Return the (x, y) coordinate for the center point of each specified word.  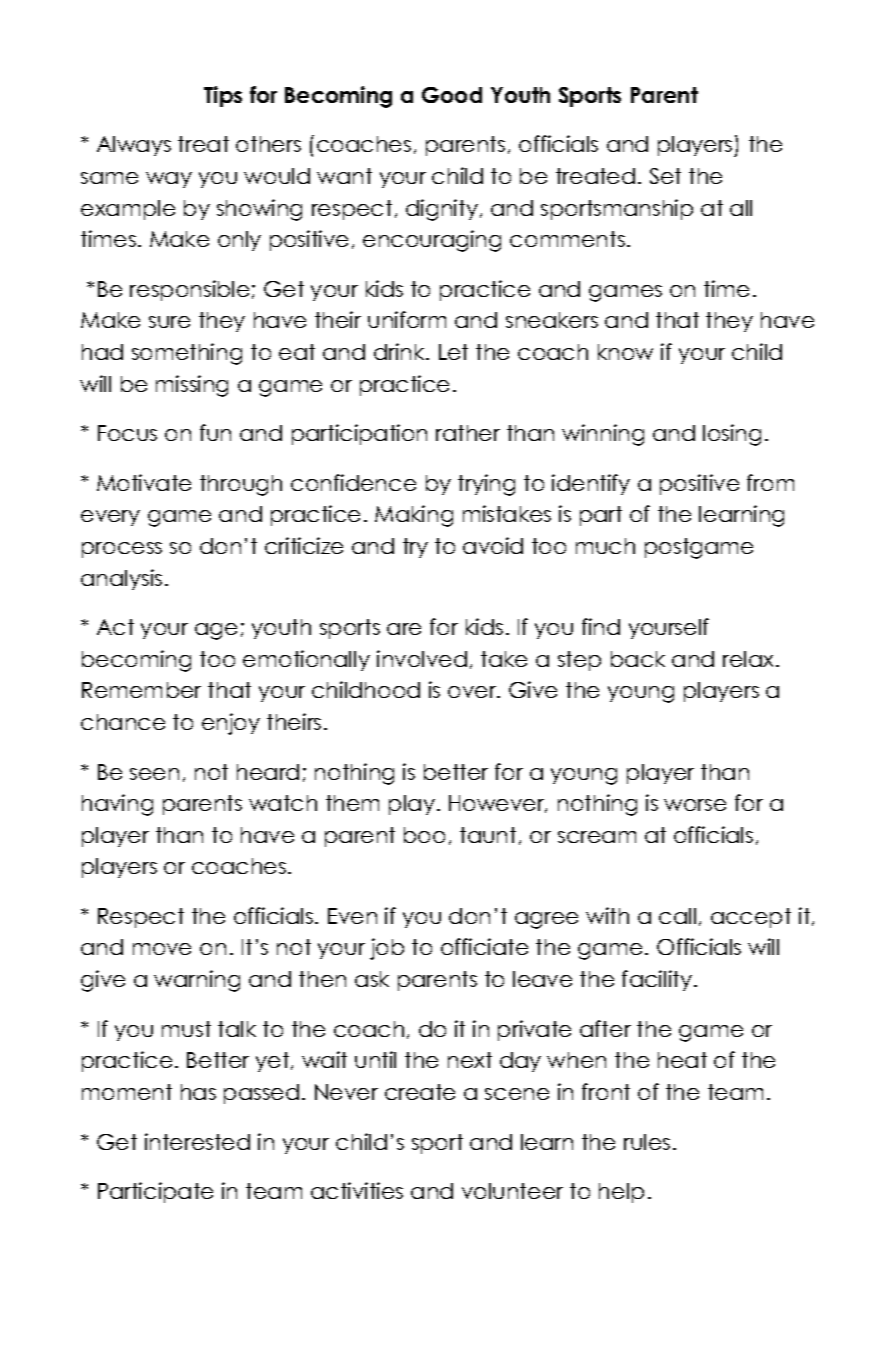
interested (197, 1141)
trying (486, 485)
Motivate (144, 482)
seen (154, 774)
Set (665, 176)
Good (452, 95)
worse (695, 805)
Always (134, 146)
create (420, 1092)
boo (424, 835)
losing (732, 435)
